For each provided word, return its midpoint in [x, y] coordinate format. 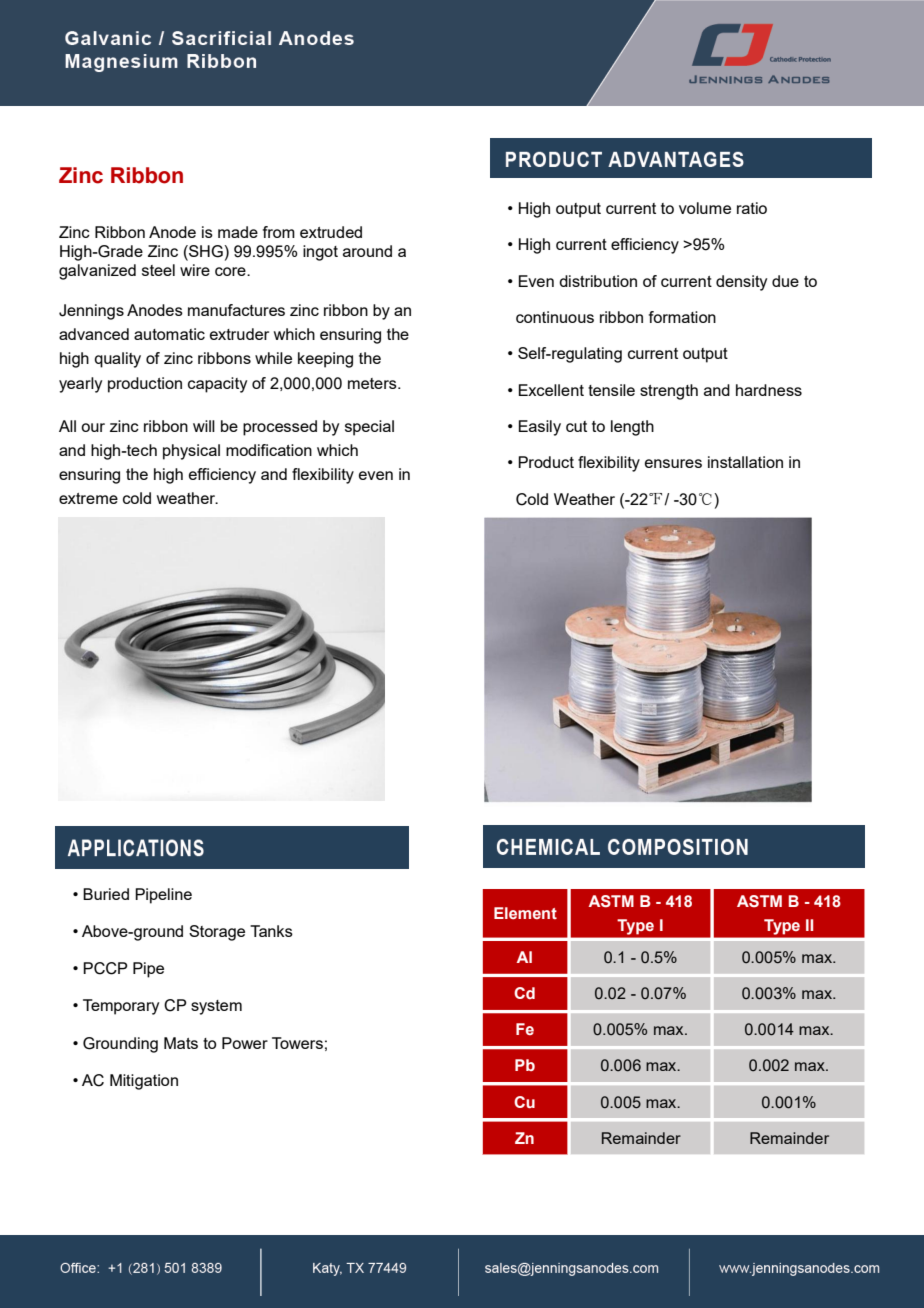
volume [705, 208]
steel [158, 270]
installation [745, 462]
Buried [106, 894]
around [367, 251]
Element [525, 913]
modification [269, 450]
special [369, 428]
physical [191, 452]
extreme [88, 498]
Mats [181, 1043]
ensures [673, 463]
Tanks [271, 931]
